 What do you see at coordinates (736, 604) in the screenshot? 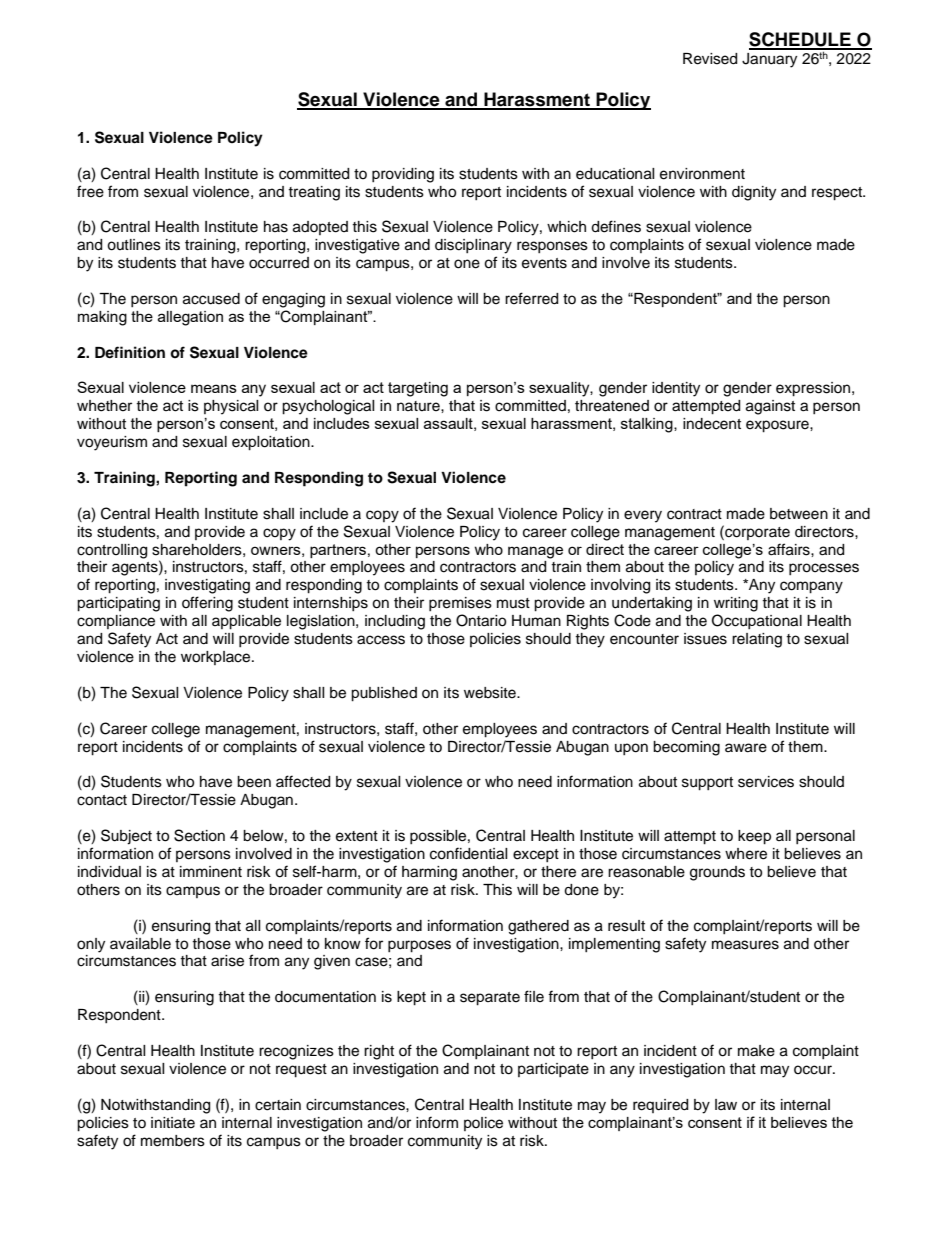
I see `writing` at bounding box center [736, 604].
